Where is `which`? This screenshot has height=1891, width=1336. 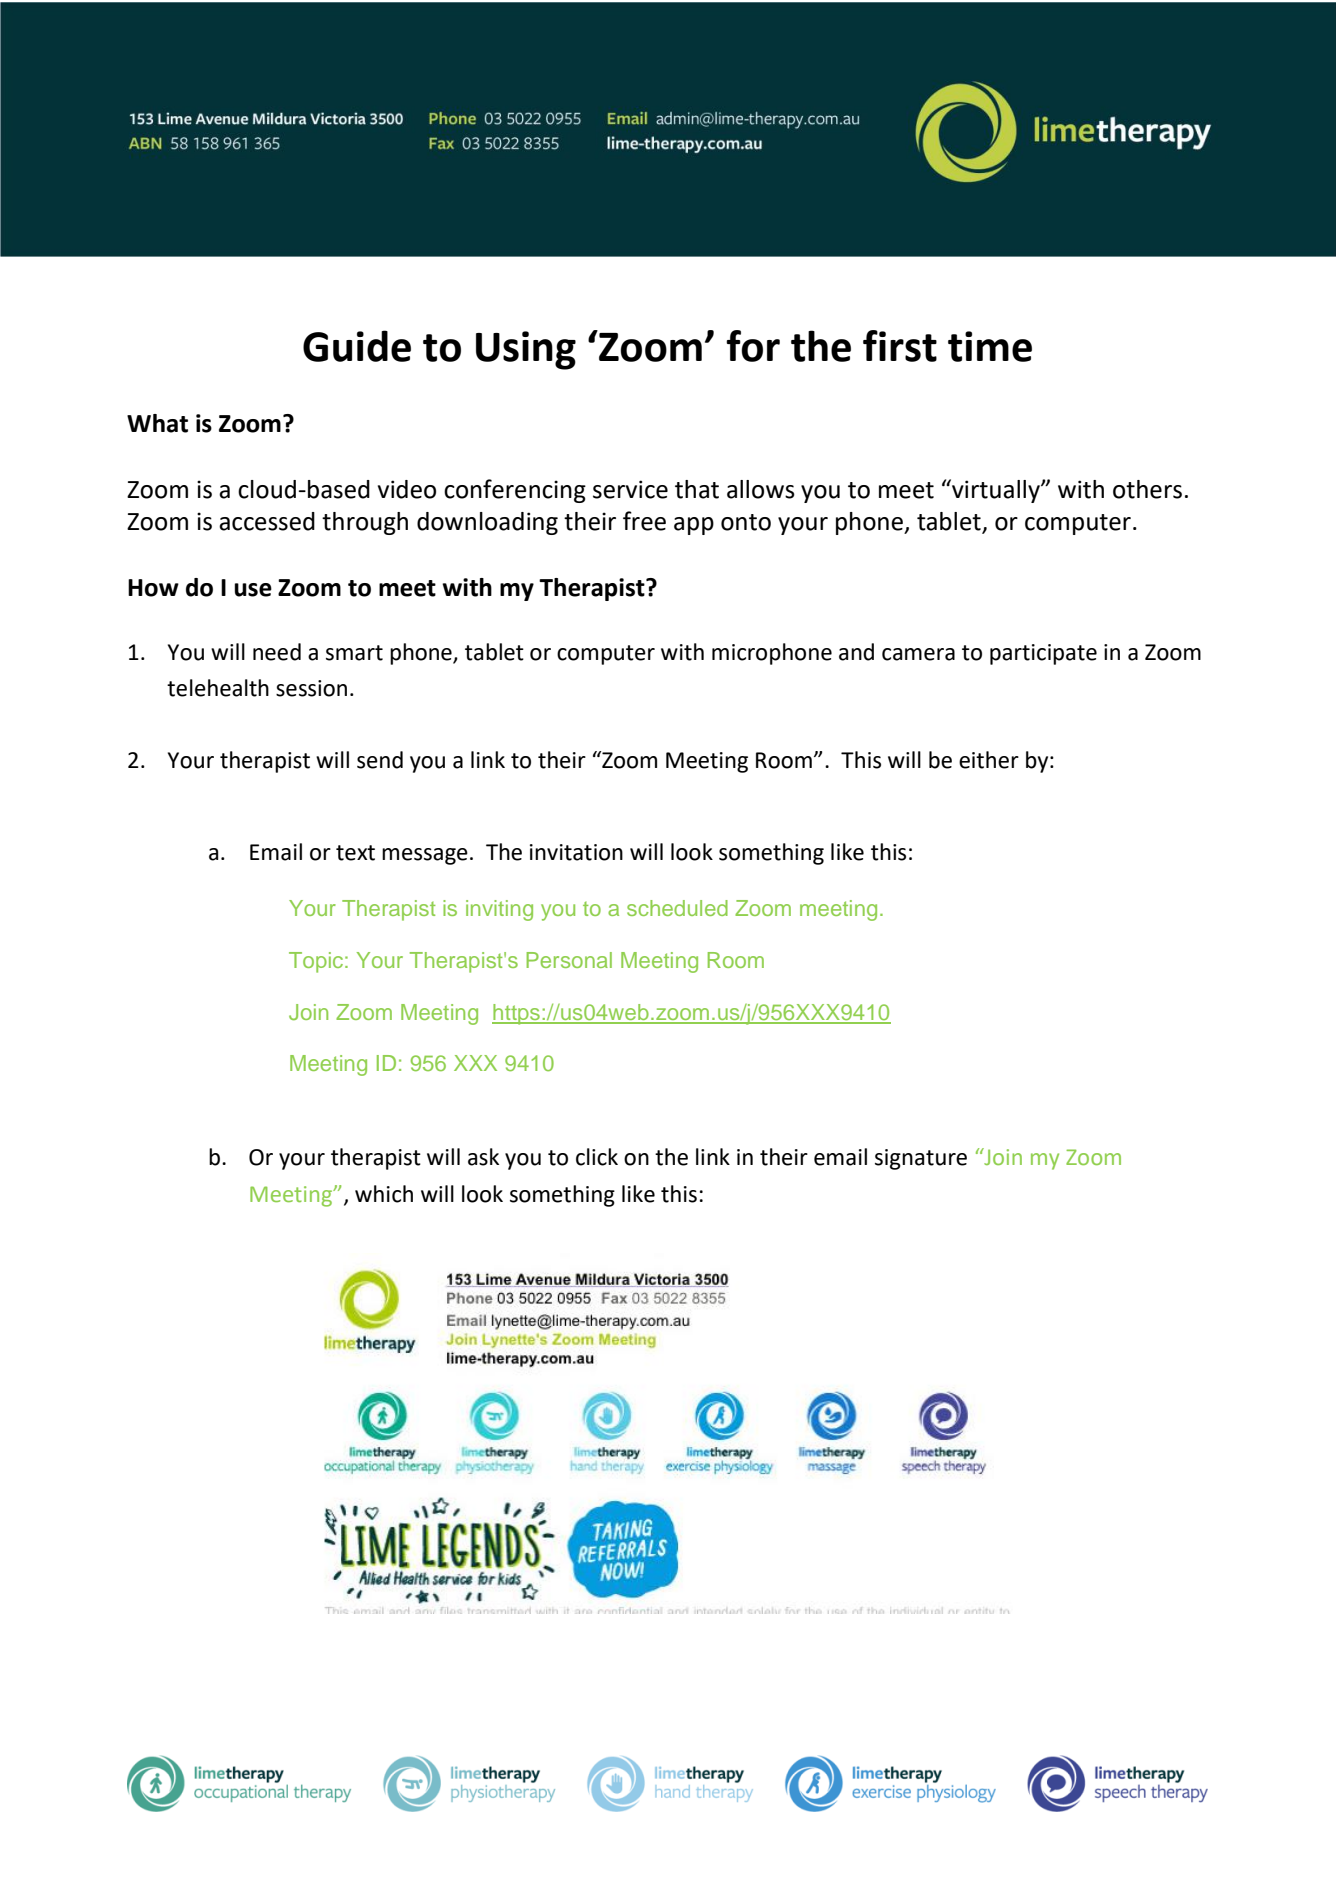 which is located at coordinates (384, 1194).
